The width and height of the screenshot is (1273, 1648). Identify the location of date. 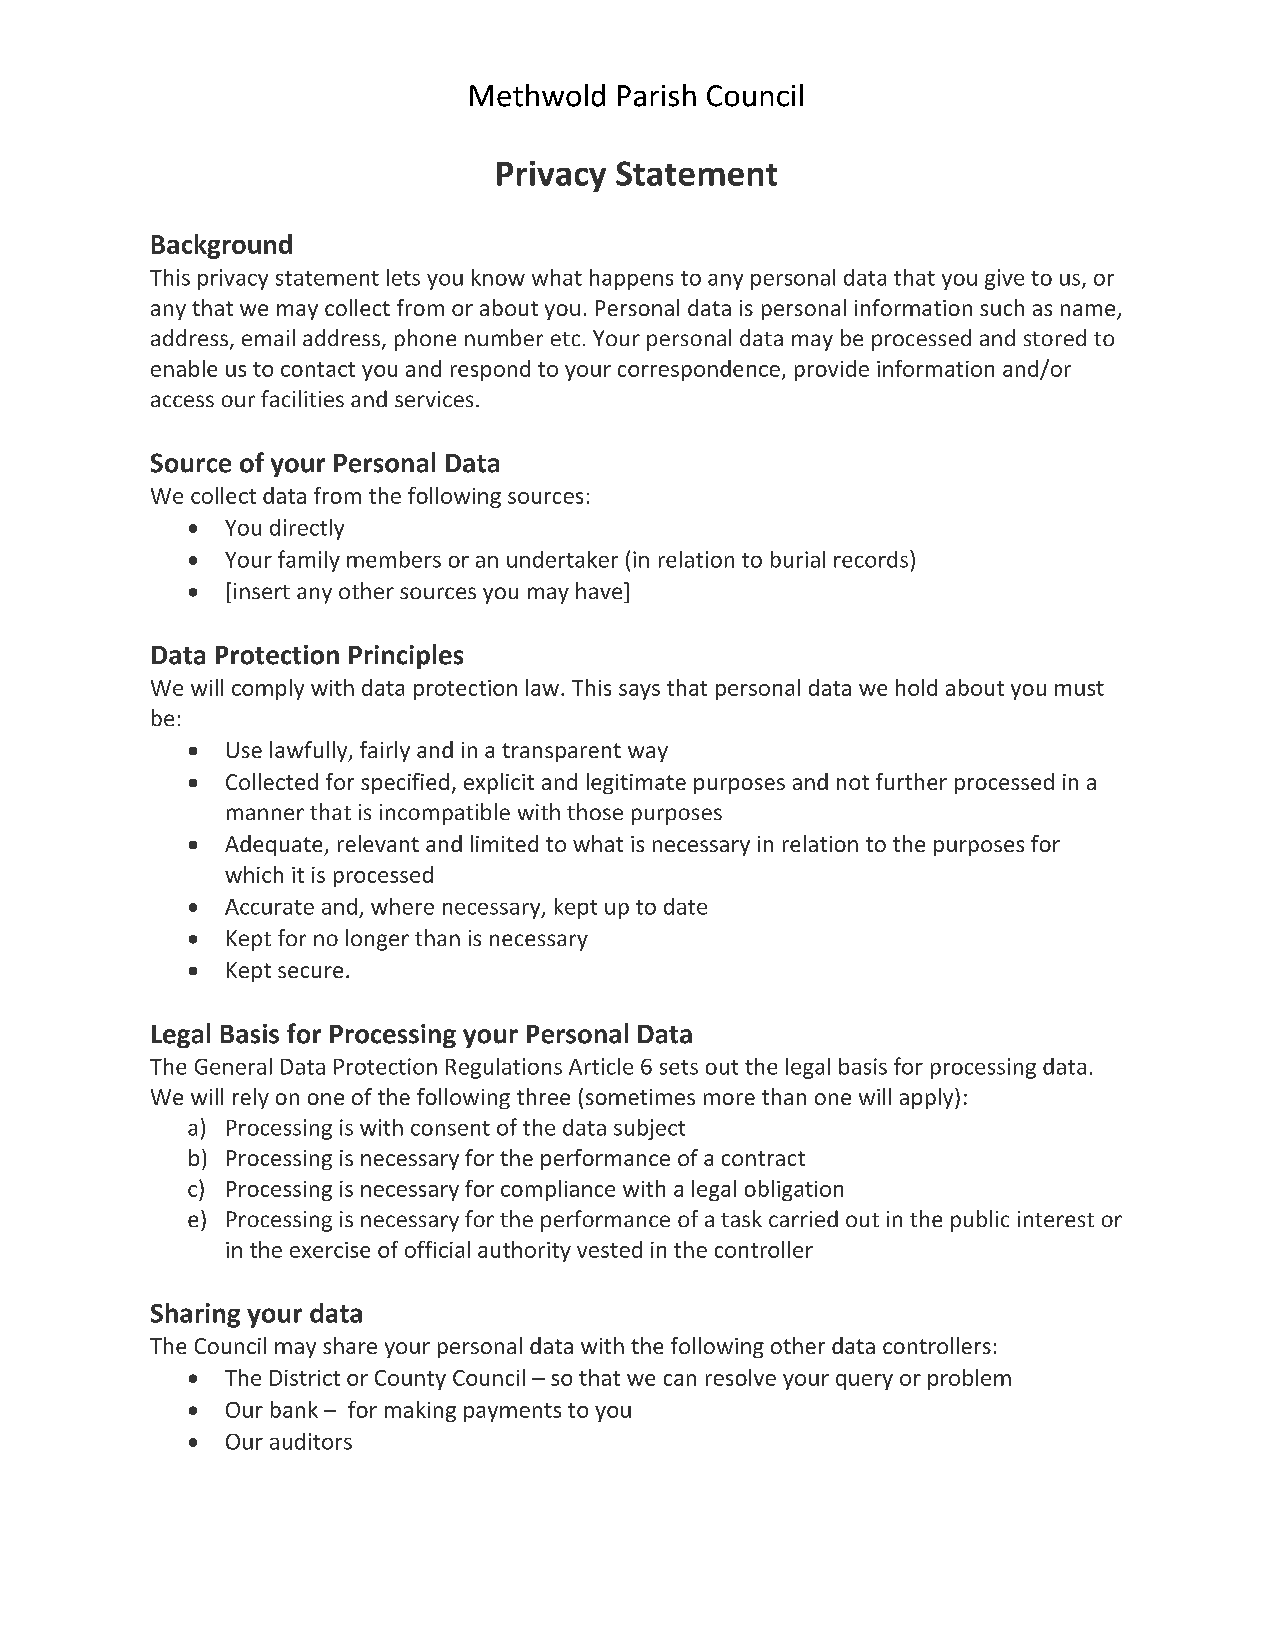
(685, 906).
